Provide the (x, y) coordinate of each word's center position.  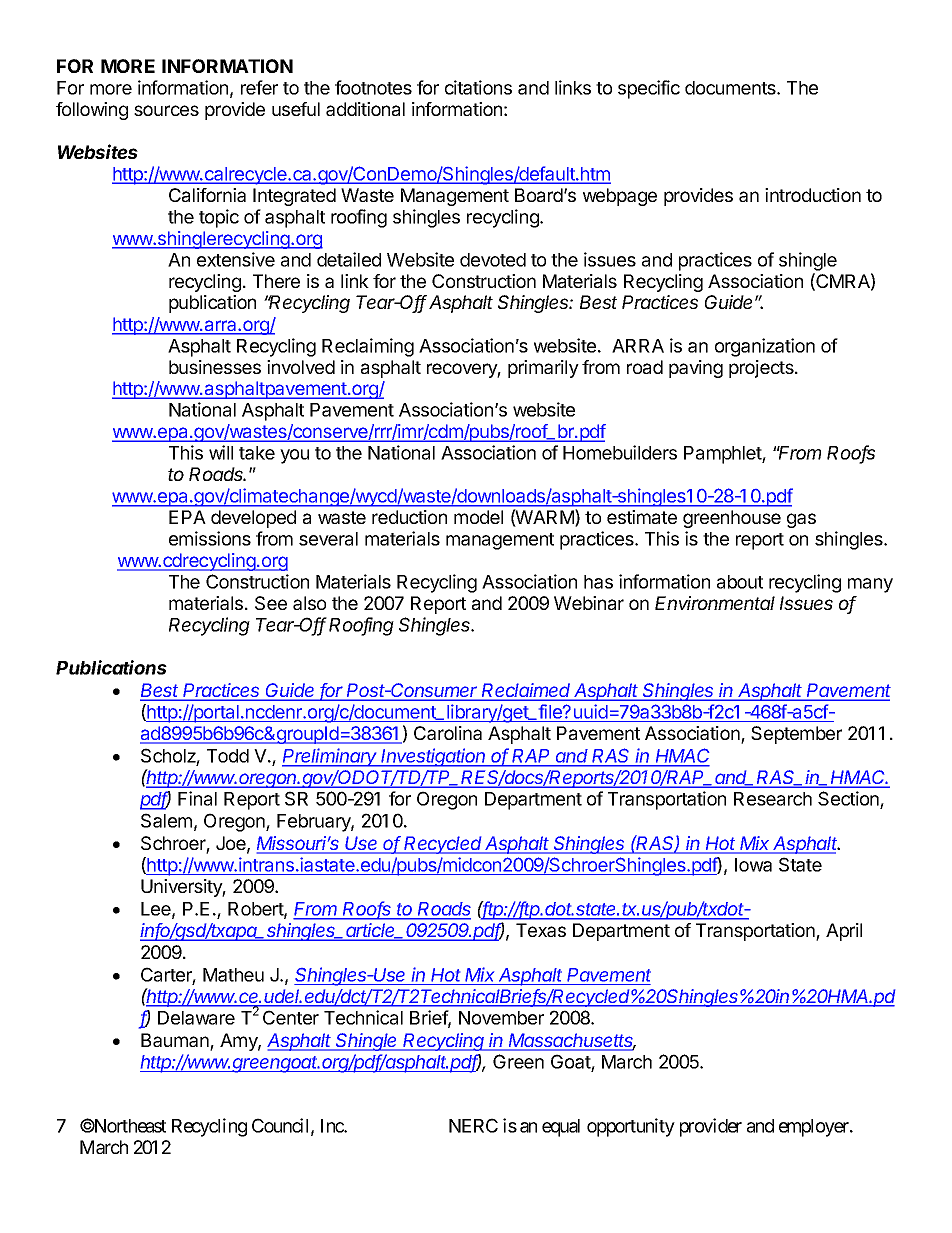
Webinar (589, 603)
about (740, 582)
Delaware (196, 1018)
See (271, 603)
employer (815, 1128)
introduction (813, 195)
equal (561, 1128)
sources (166, 110)
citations (478, 87)
